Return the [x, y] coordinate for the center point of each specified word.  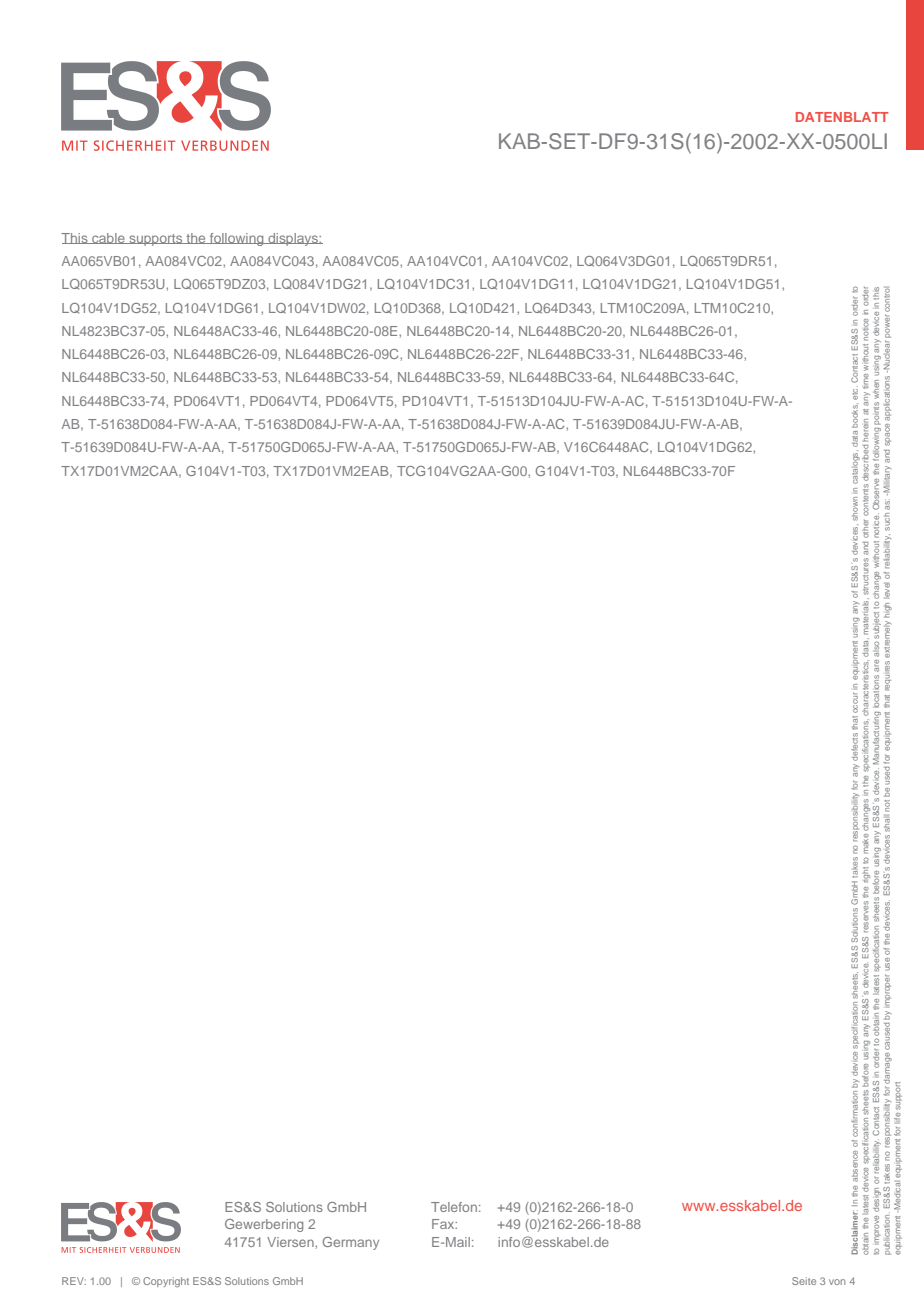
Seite [804, 1281]
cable [108, 238]
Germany [351, 1243]
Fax [444, 1224]
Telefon [454, 1207]
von [837, 1282]
